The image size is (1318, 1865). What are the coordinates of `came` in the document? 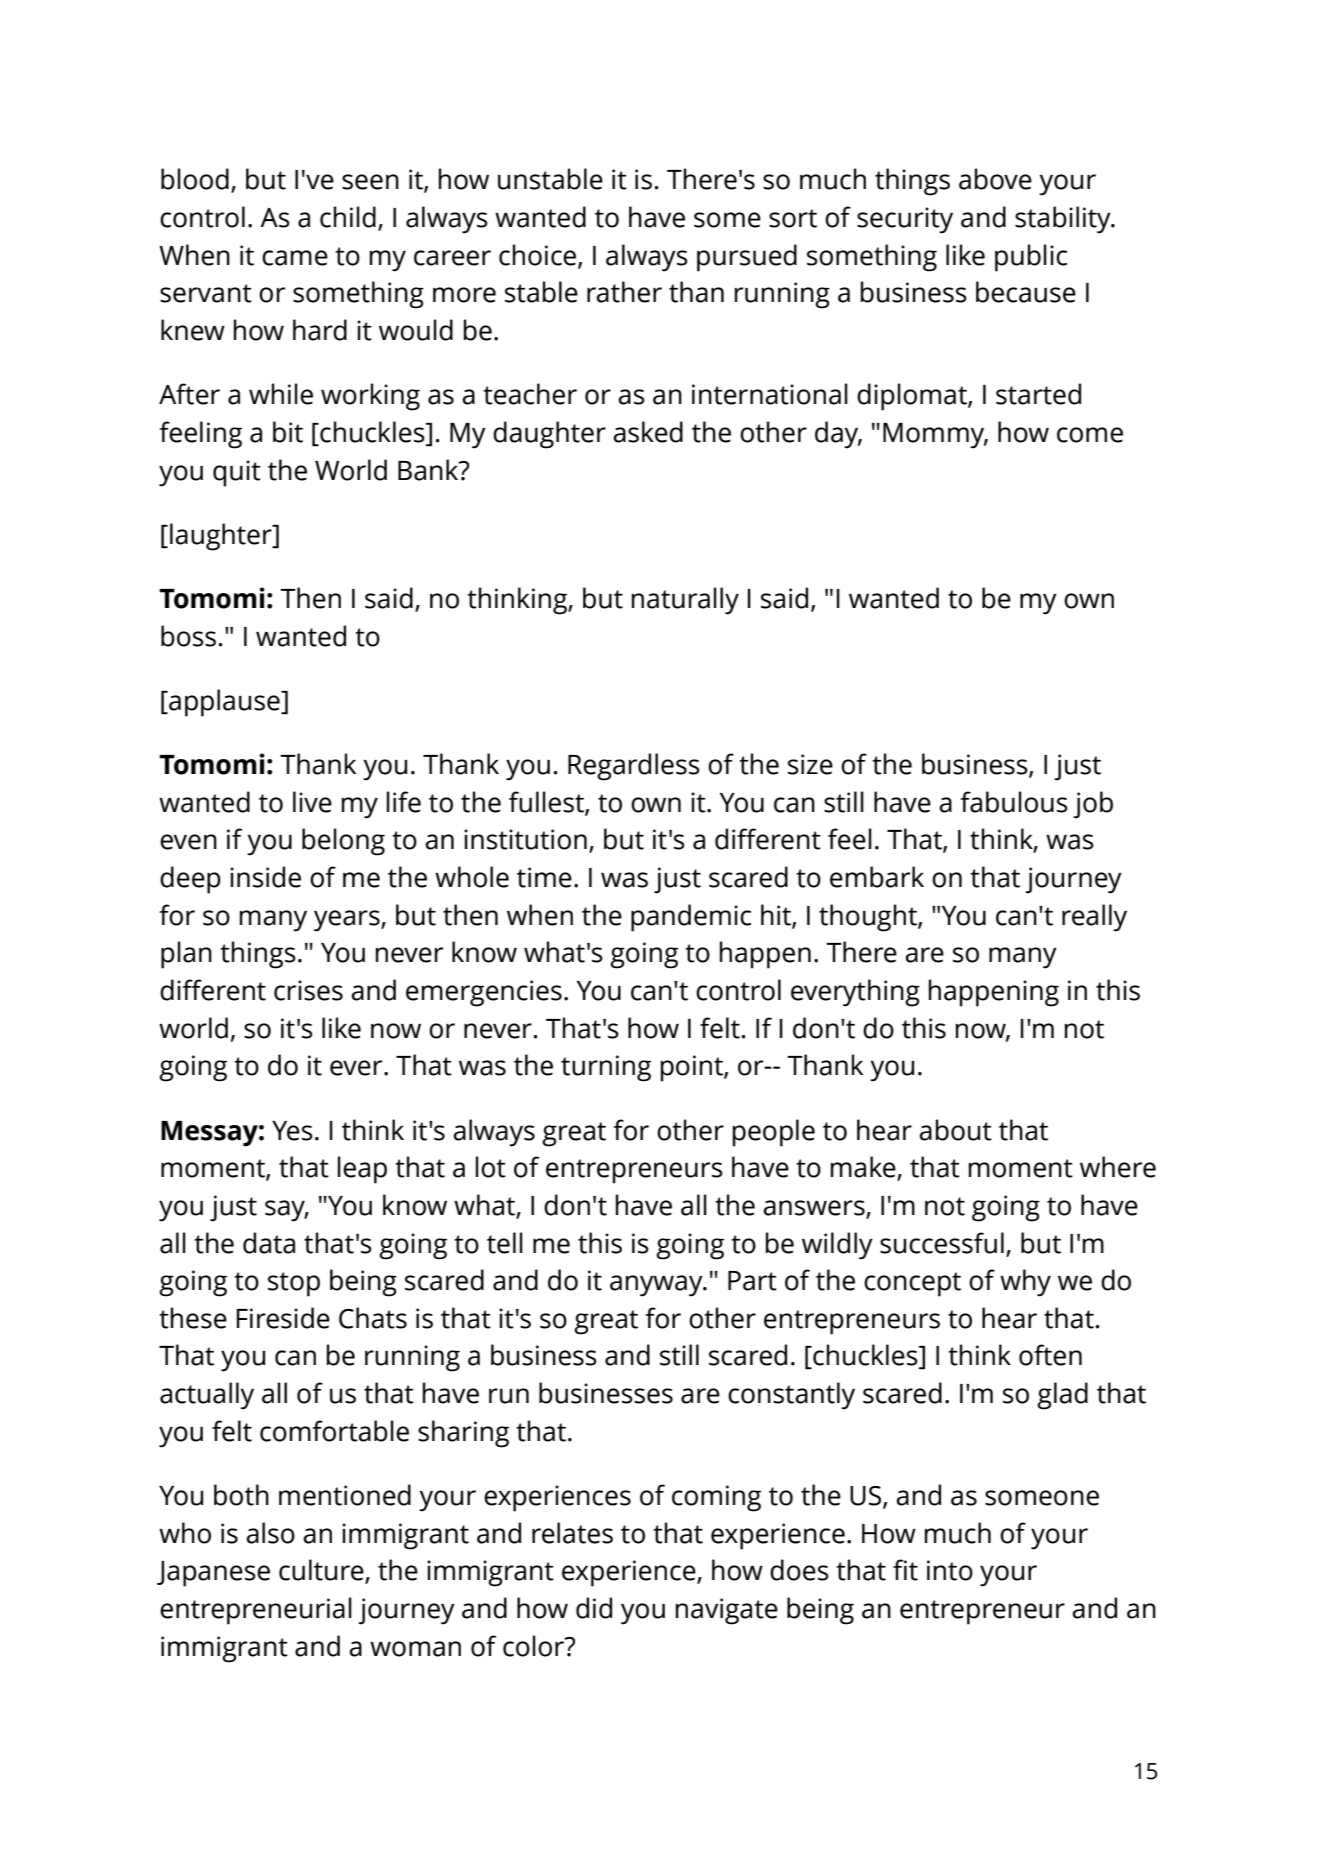 It's located at (295, 258).
